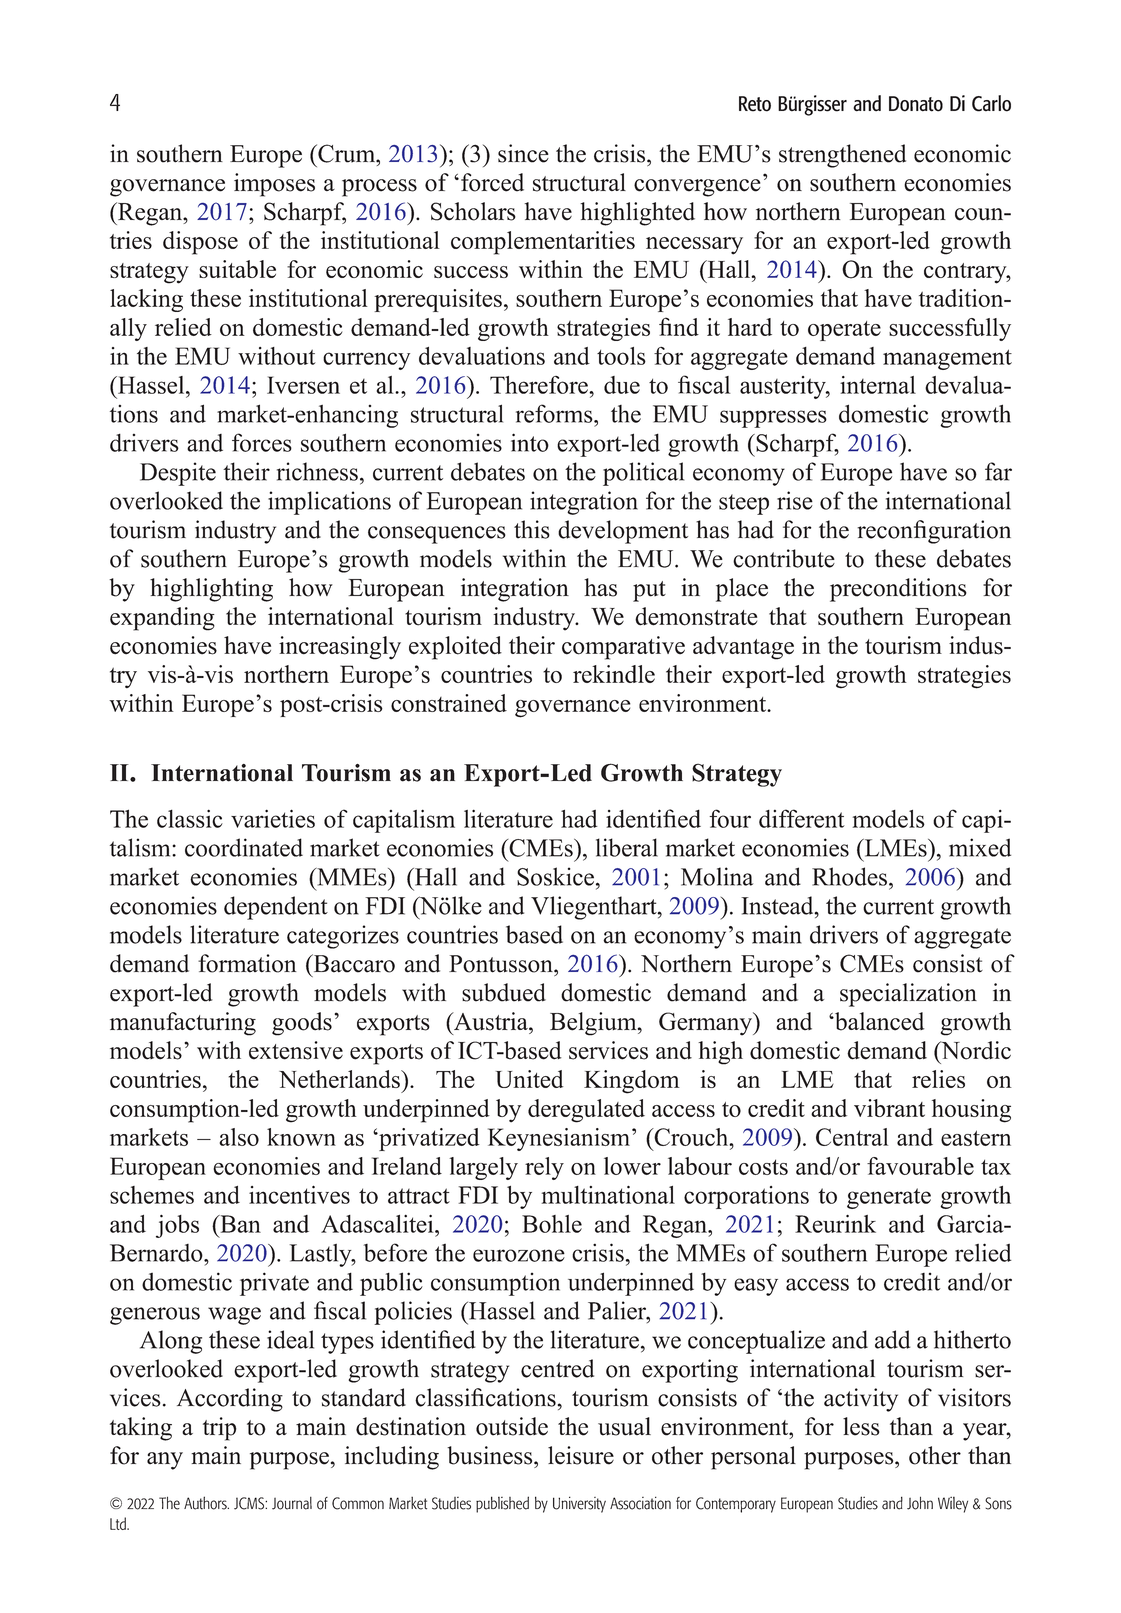  Describe the element at coordinates (842, 156) in the page. I see `strengthened` at that location.
